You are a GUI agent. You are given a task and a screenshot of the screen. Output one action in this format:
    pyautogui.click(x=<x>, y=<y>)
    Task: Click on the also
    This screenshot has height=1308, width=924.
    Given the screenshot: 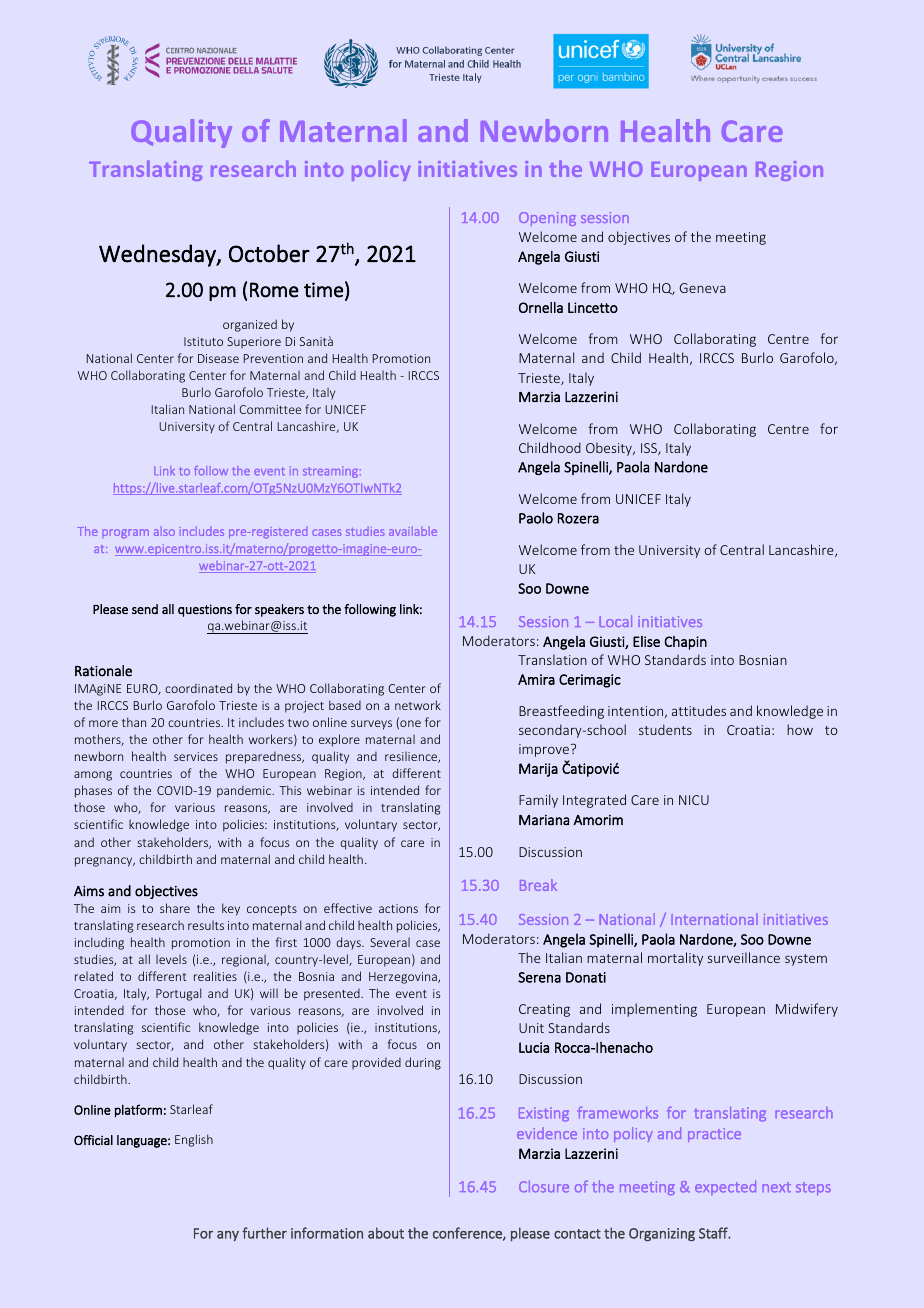 What is the action you would take?
    pyautogui.click(x=164, y=531)
